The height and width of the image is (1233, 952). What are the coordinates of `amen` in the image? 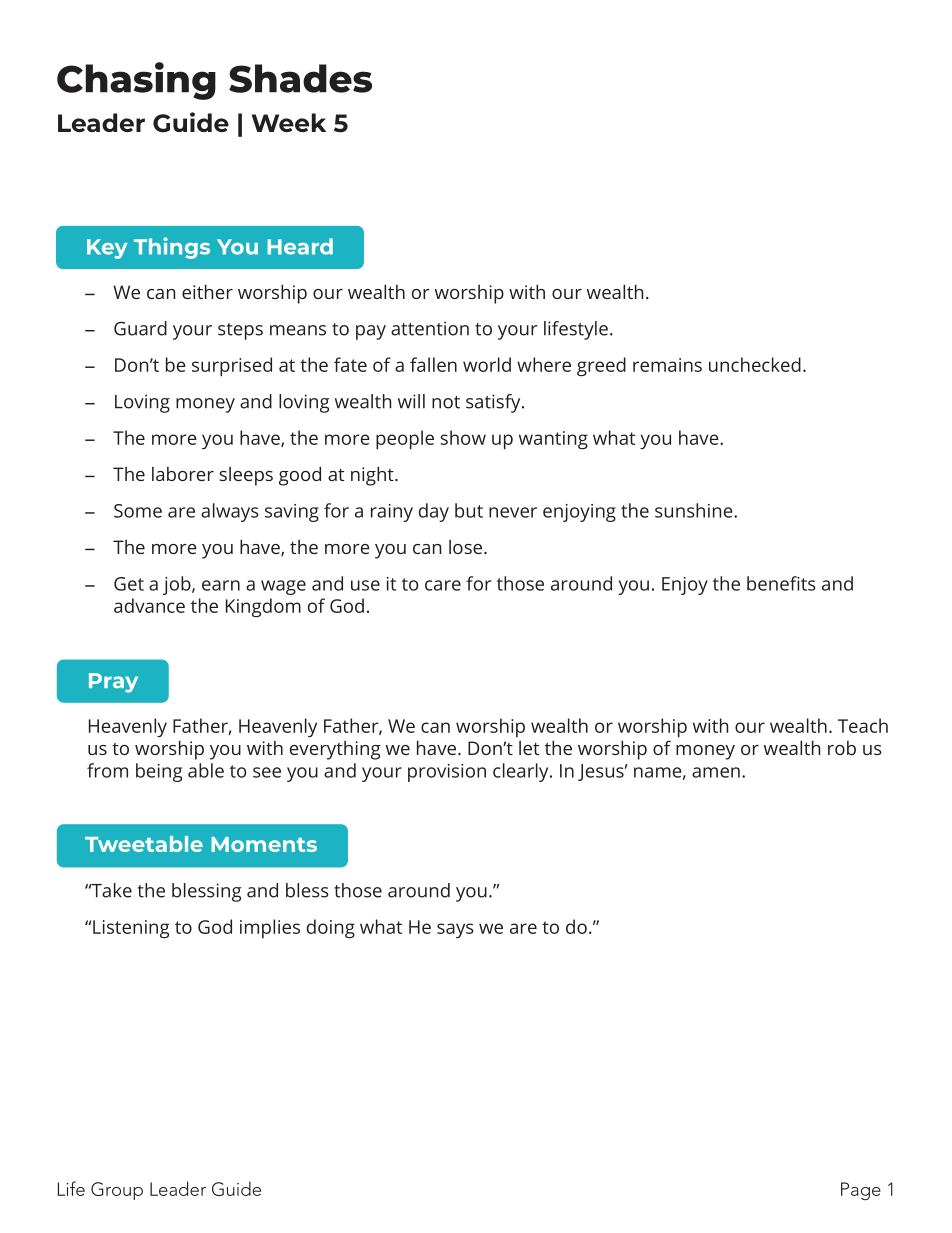 It's located at (716, 772).
